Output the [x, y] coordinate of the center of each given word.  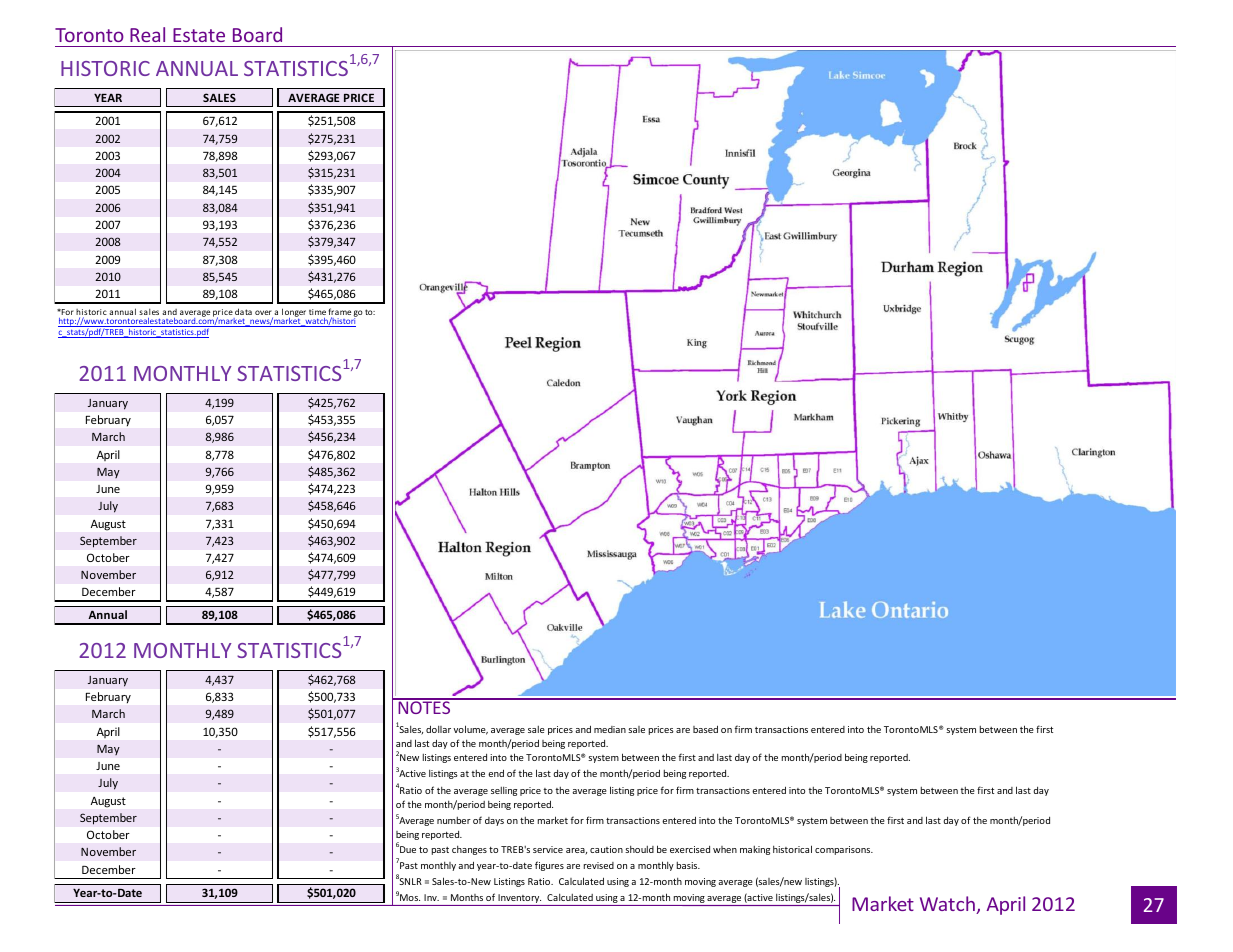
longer [294, 313]
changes [469, 850]
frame [340, 313]
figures [549, 866]
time [317, 312]
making [755, 850]
